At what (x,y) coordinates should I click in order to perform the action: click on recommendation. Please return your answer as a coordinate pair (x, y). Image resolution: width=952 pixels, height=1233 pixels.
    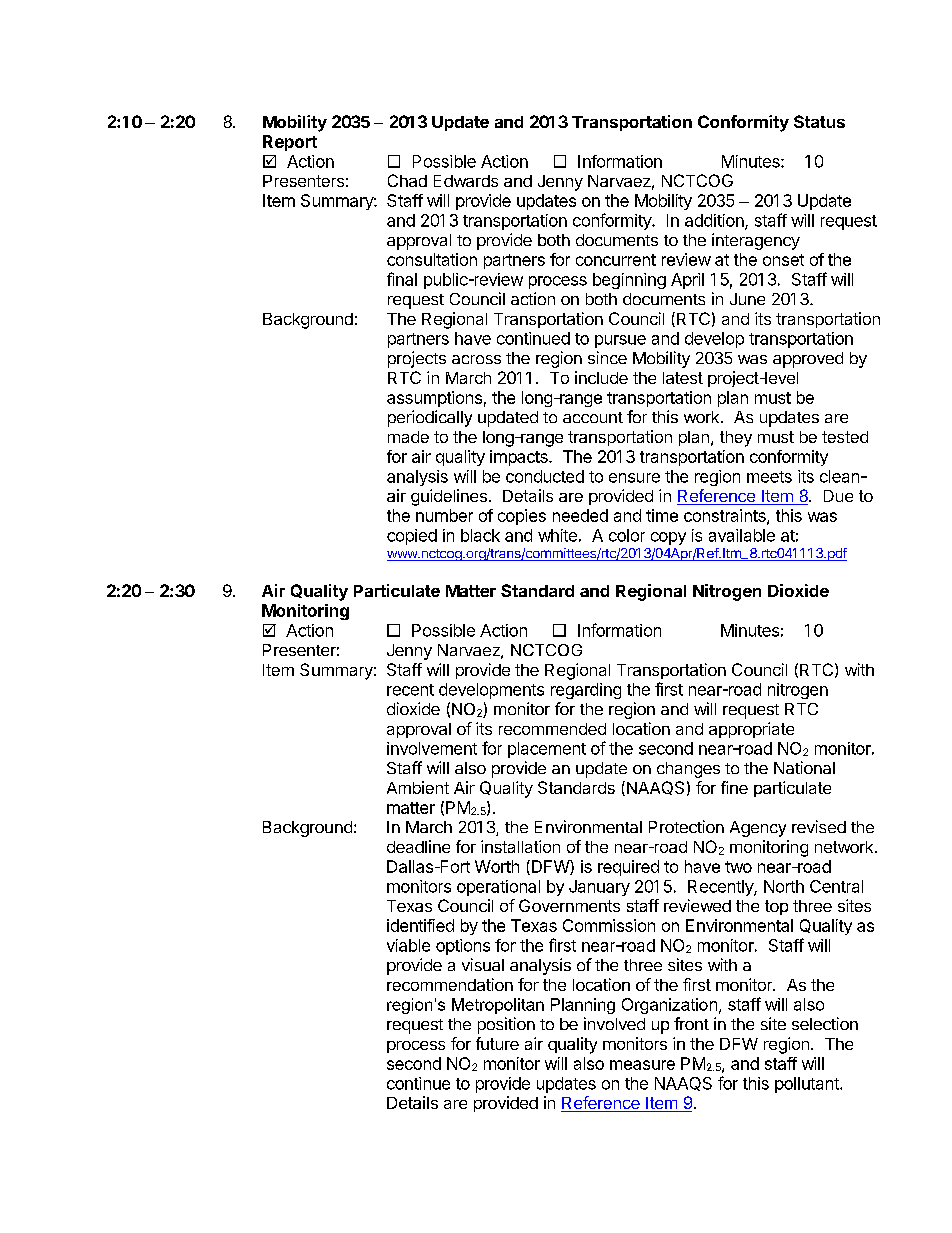
    Looking at the image, I should click on (450, 984).
